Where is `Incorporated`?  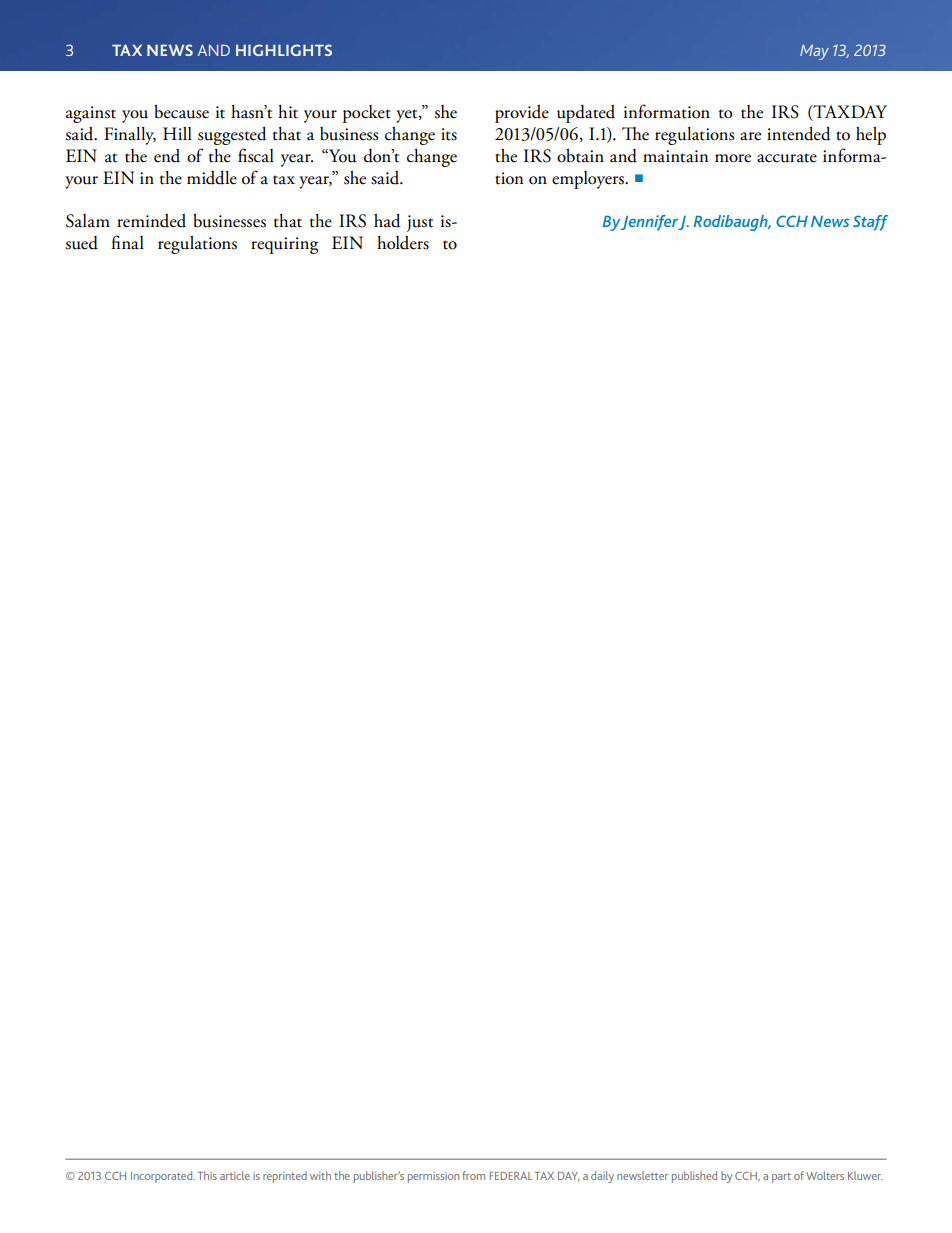
Incorporated is located at coordinates (163, 1177).
